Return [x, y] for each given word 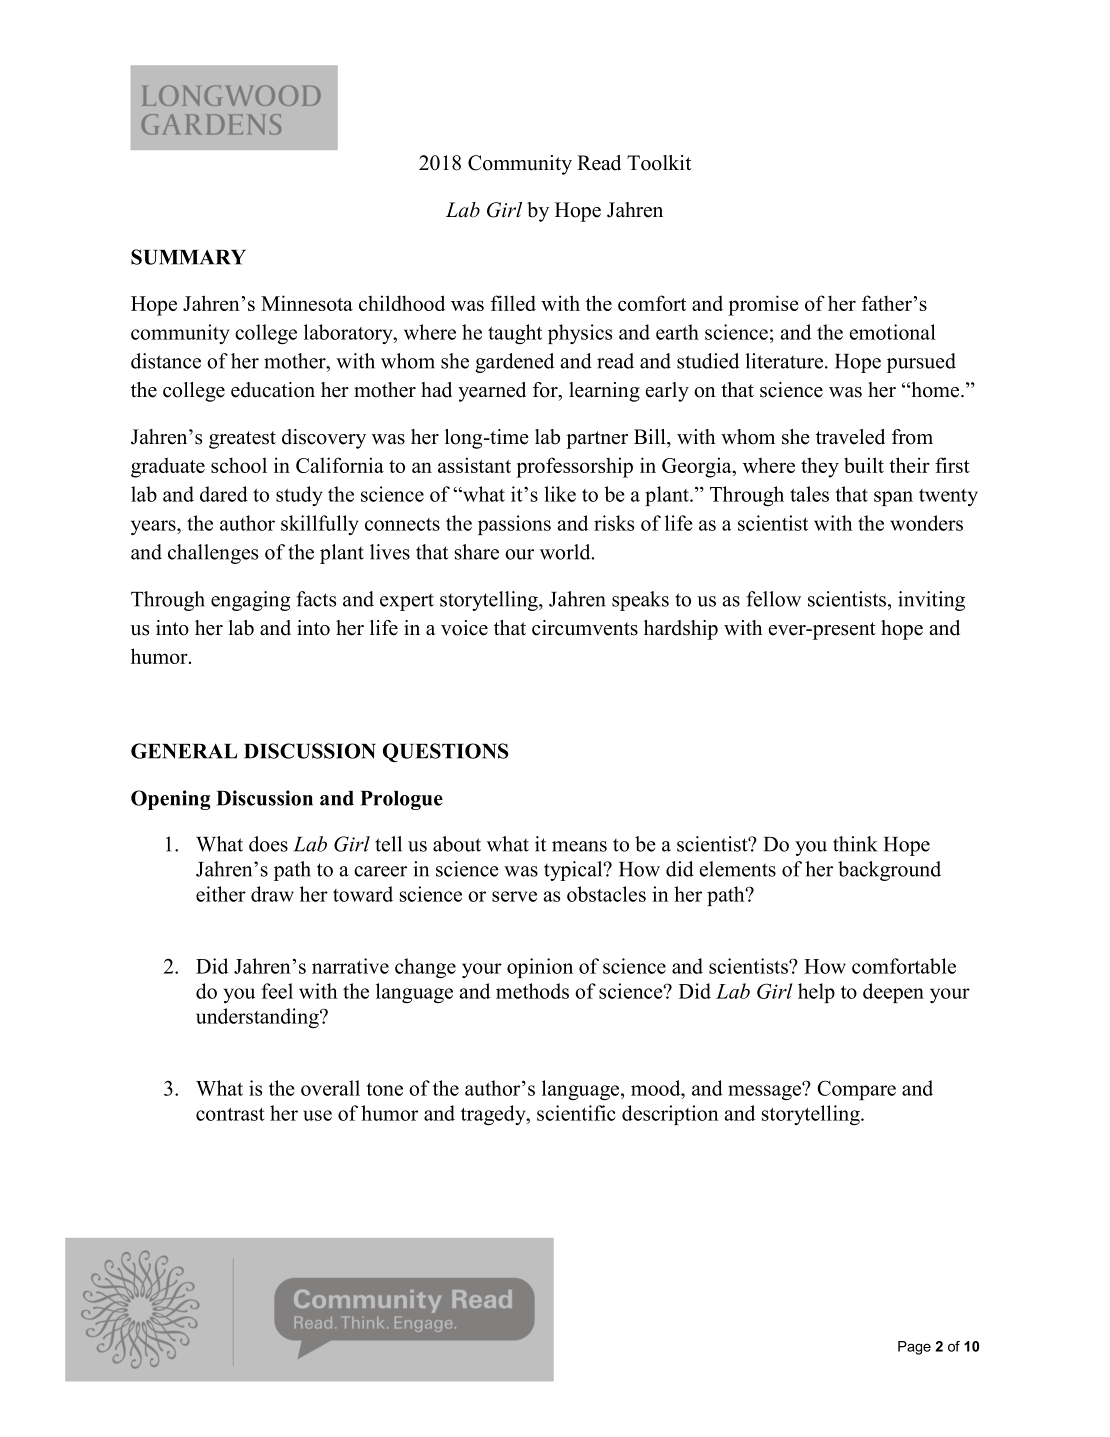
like [560, 494]
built [864, 465]
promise [763, 305]
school [239, 465]
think [855, 844]
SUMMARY [188, 257]
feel [277, 991]
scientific [576, 1113]
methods [532, 991]
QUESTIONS [446, 752]
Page [914, 1348]
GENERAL [184, 751]
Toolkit [659, 163]
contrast [230, 1114]
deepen [893, 993]
